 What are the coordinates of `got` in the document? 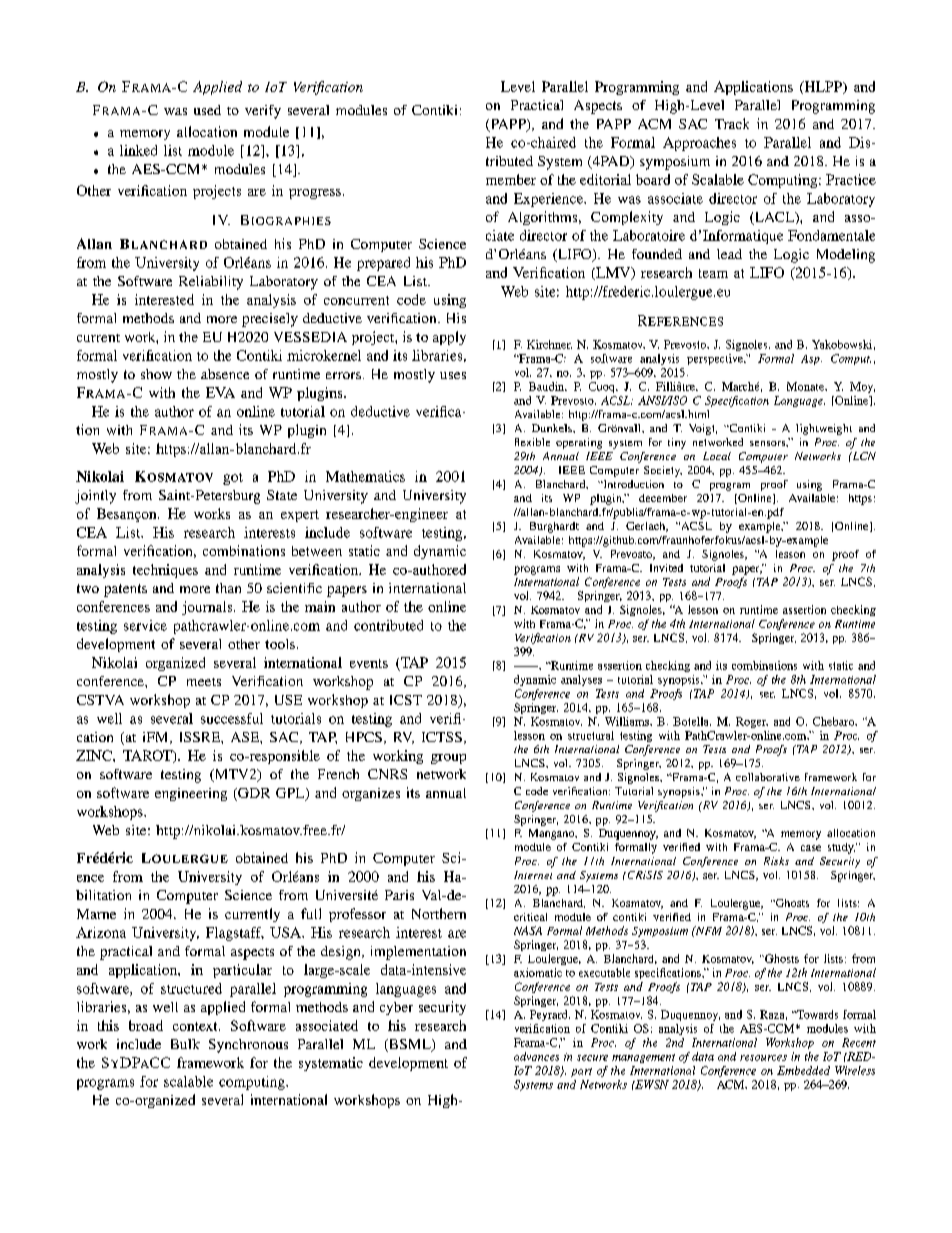 It's located at (233, 479).
